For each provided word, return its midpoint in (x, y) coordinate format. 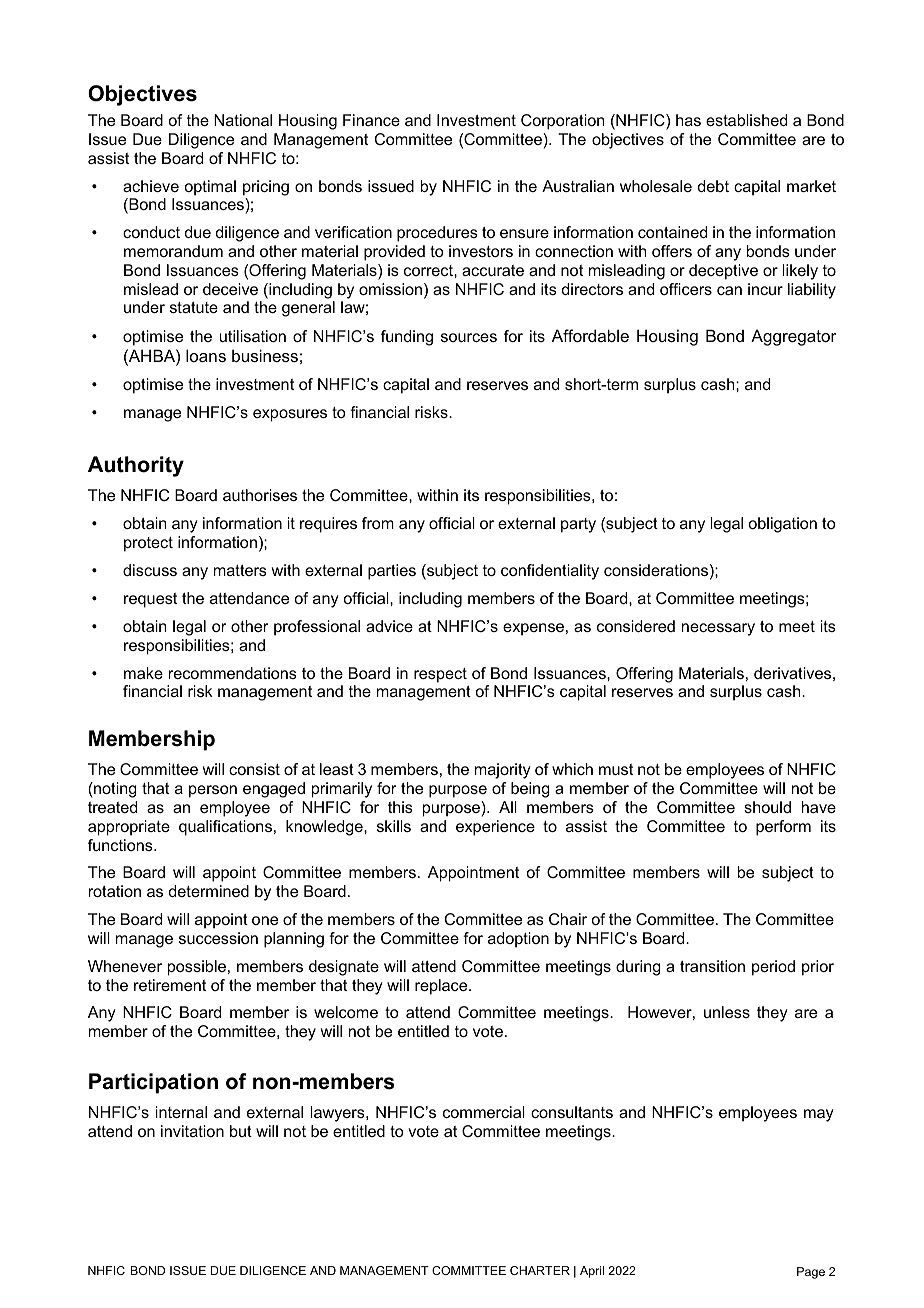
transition (712, 966)
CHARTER (540, 1270)
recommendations (233, 673)
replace (442, 987)
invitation (192, 1131)
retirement (170, 985)
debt (713, 186)
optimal (210, 188)
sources (469, 337)
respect (440, 675)
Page (811, 1273)
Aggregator (794, 337)
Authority (136, 466)
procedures (437, 234)
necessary (718, 629)
